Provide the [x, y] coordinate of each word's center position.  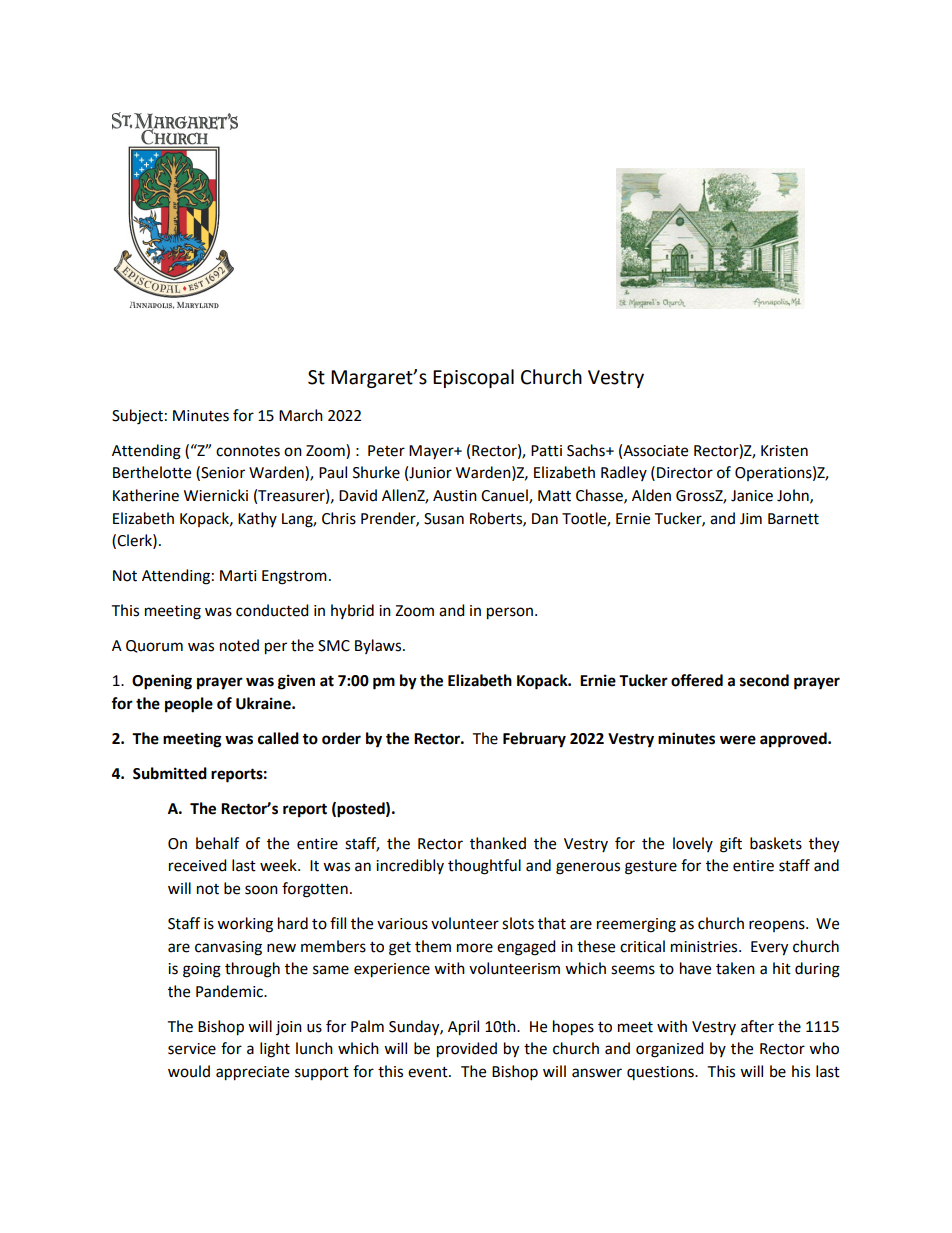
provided [467, 1050]
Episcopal [473, 378]
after [757, 1026]
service [192, 1049]
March [301, 415]
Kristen [784, 451]
